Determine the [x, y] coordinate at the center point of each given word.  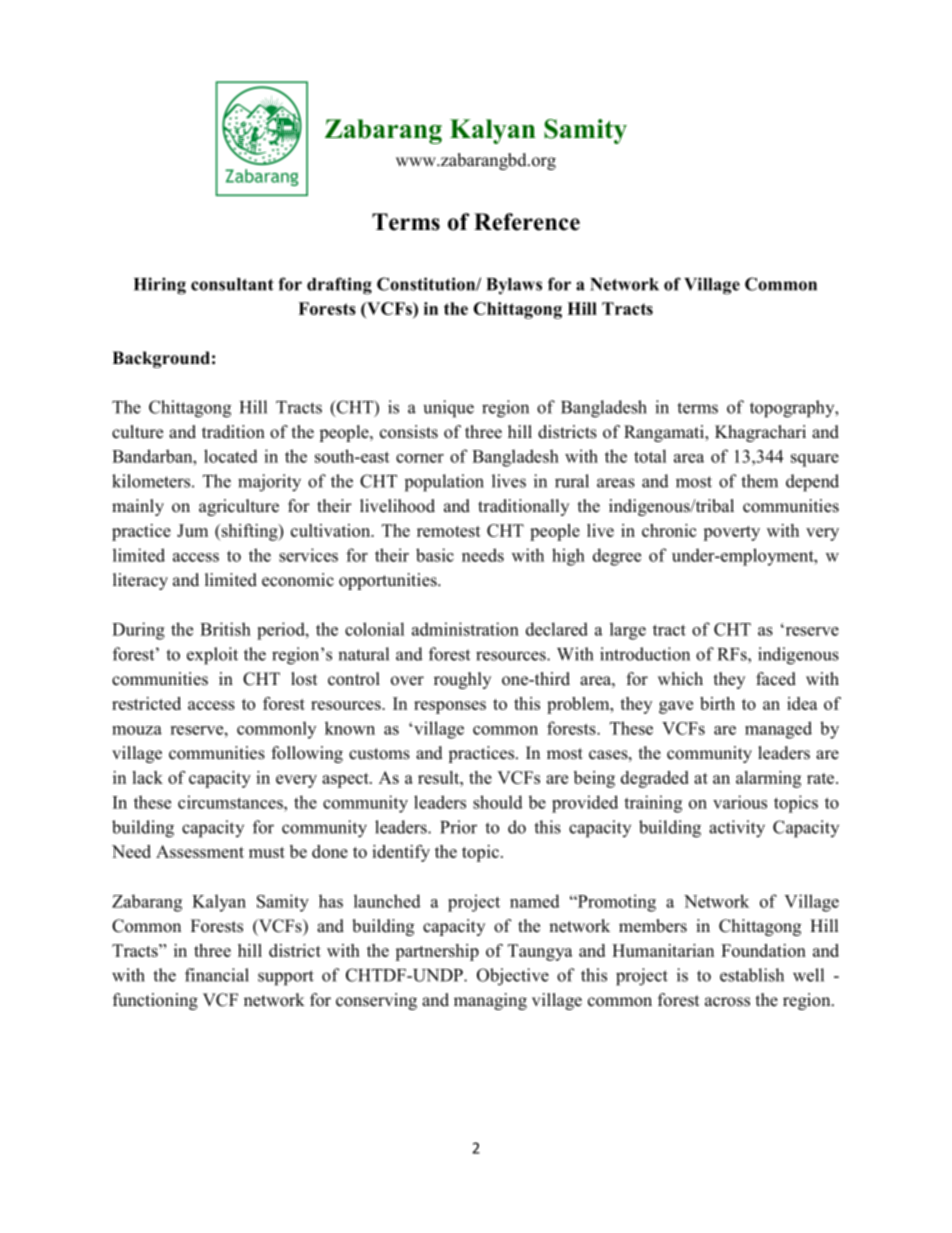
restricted [146, 703]
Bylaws [514, 286]
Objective [513, 977]
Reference [527, 222]
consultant [232, 284]
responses [450, 707]
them [759, 481]
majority [269, 483]
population [444, 483]
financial [217, 975]
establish [752, 975]
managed [778, 730]
